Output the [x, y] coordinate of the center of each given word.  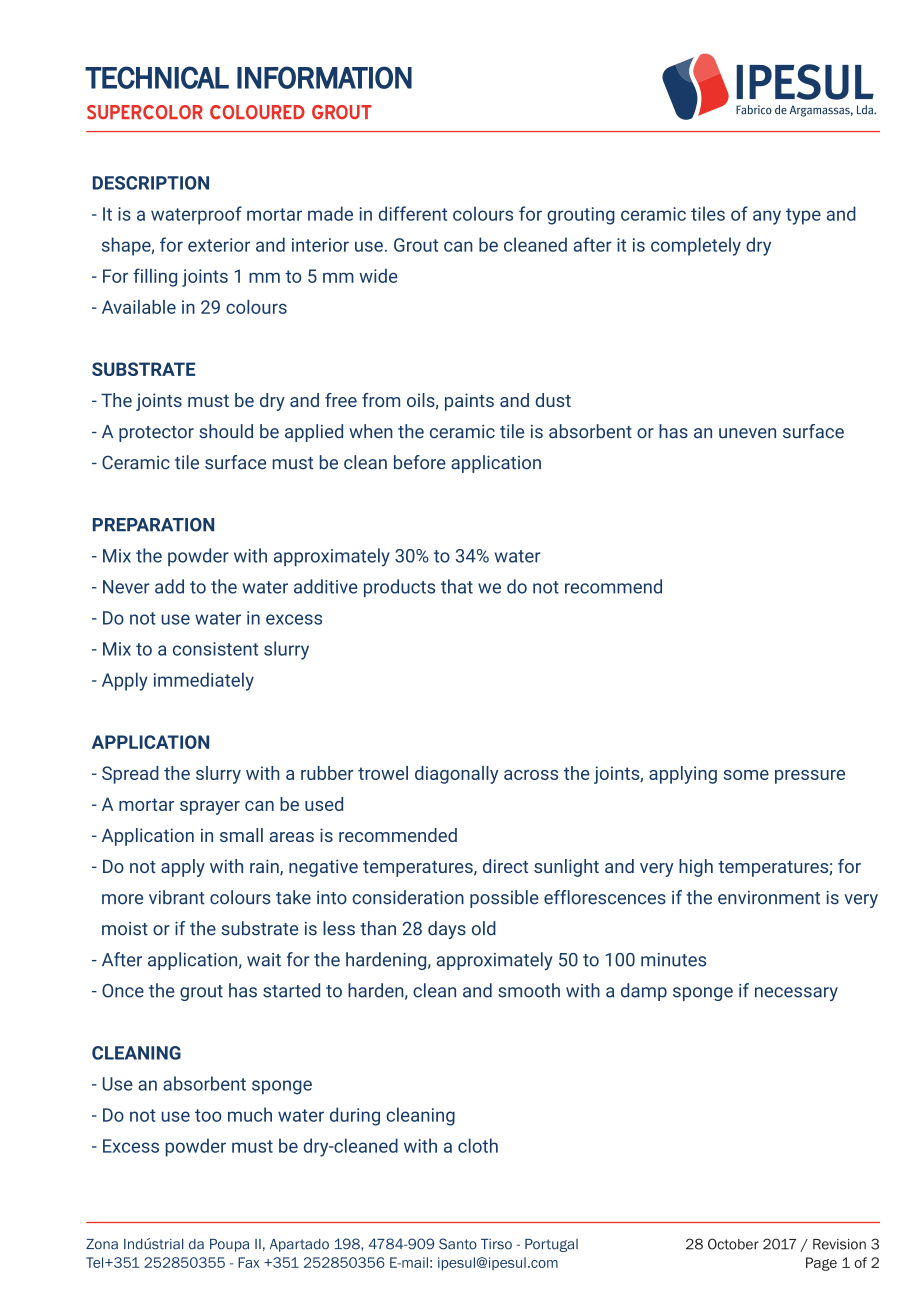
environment [769, 898]
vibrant [177, 897]
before [420, 462]
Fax [249, 1262]
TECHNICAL [157, 77]
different [413, 213]
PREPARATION [153, 525]
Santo [458, 1244]
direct [505, 866]
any [767, 217]
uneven [747, 433]
